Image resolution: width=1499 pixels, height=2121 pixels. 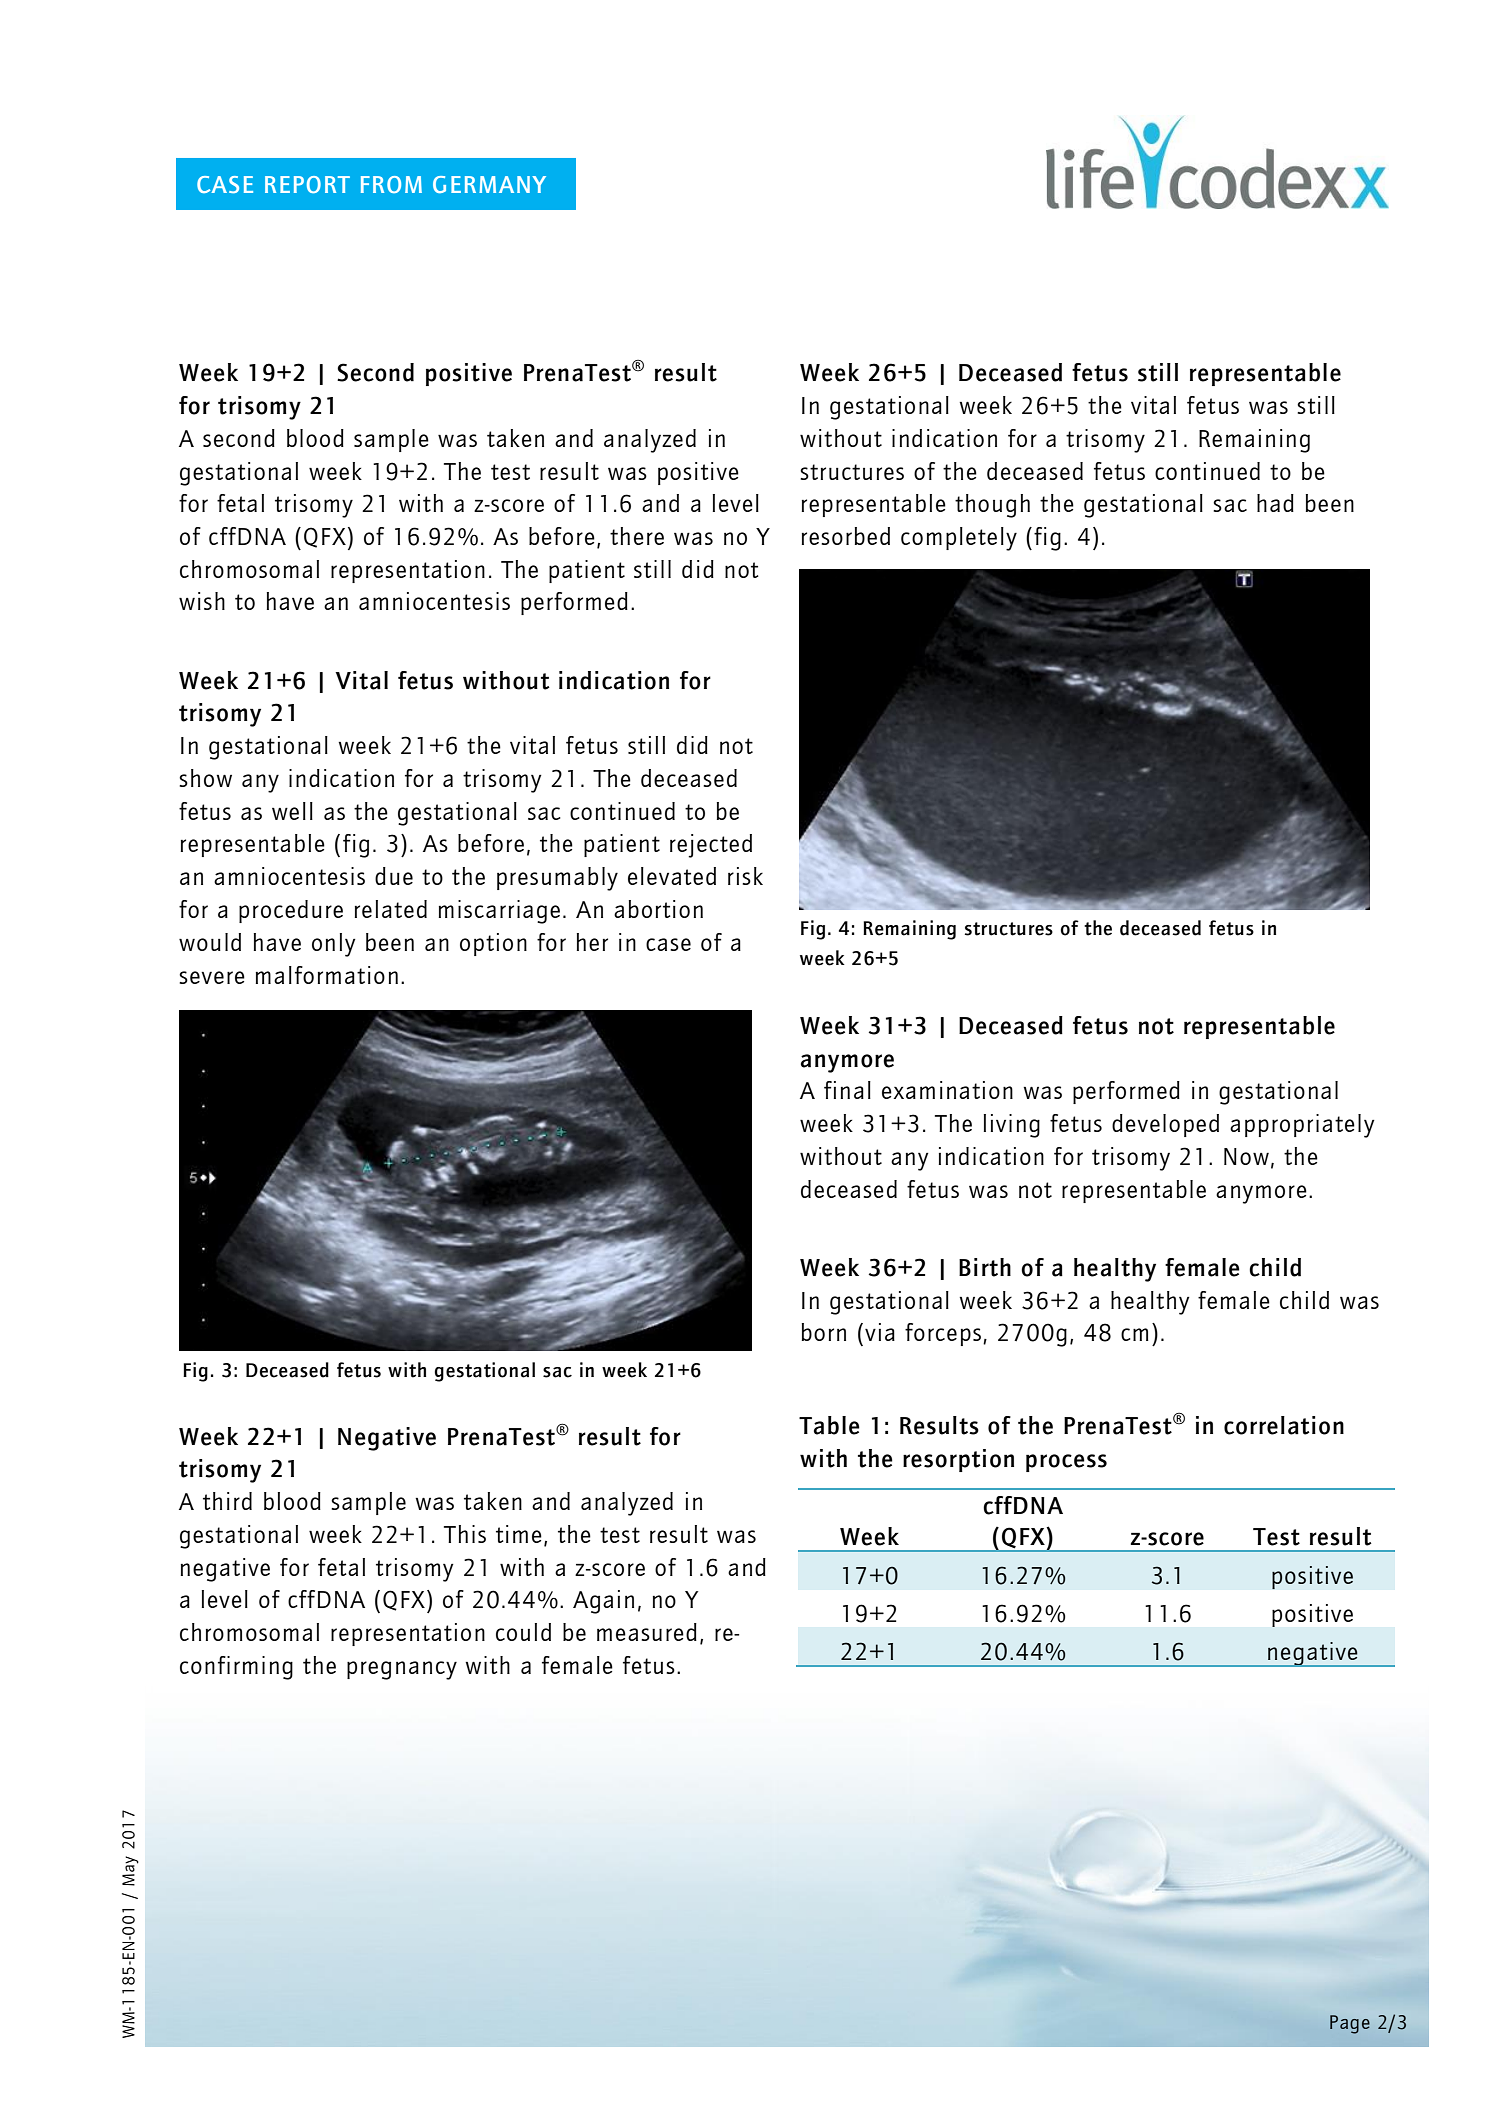 I want to click on REPORT, so click(x=307, y=184).
